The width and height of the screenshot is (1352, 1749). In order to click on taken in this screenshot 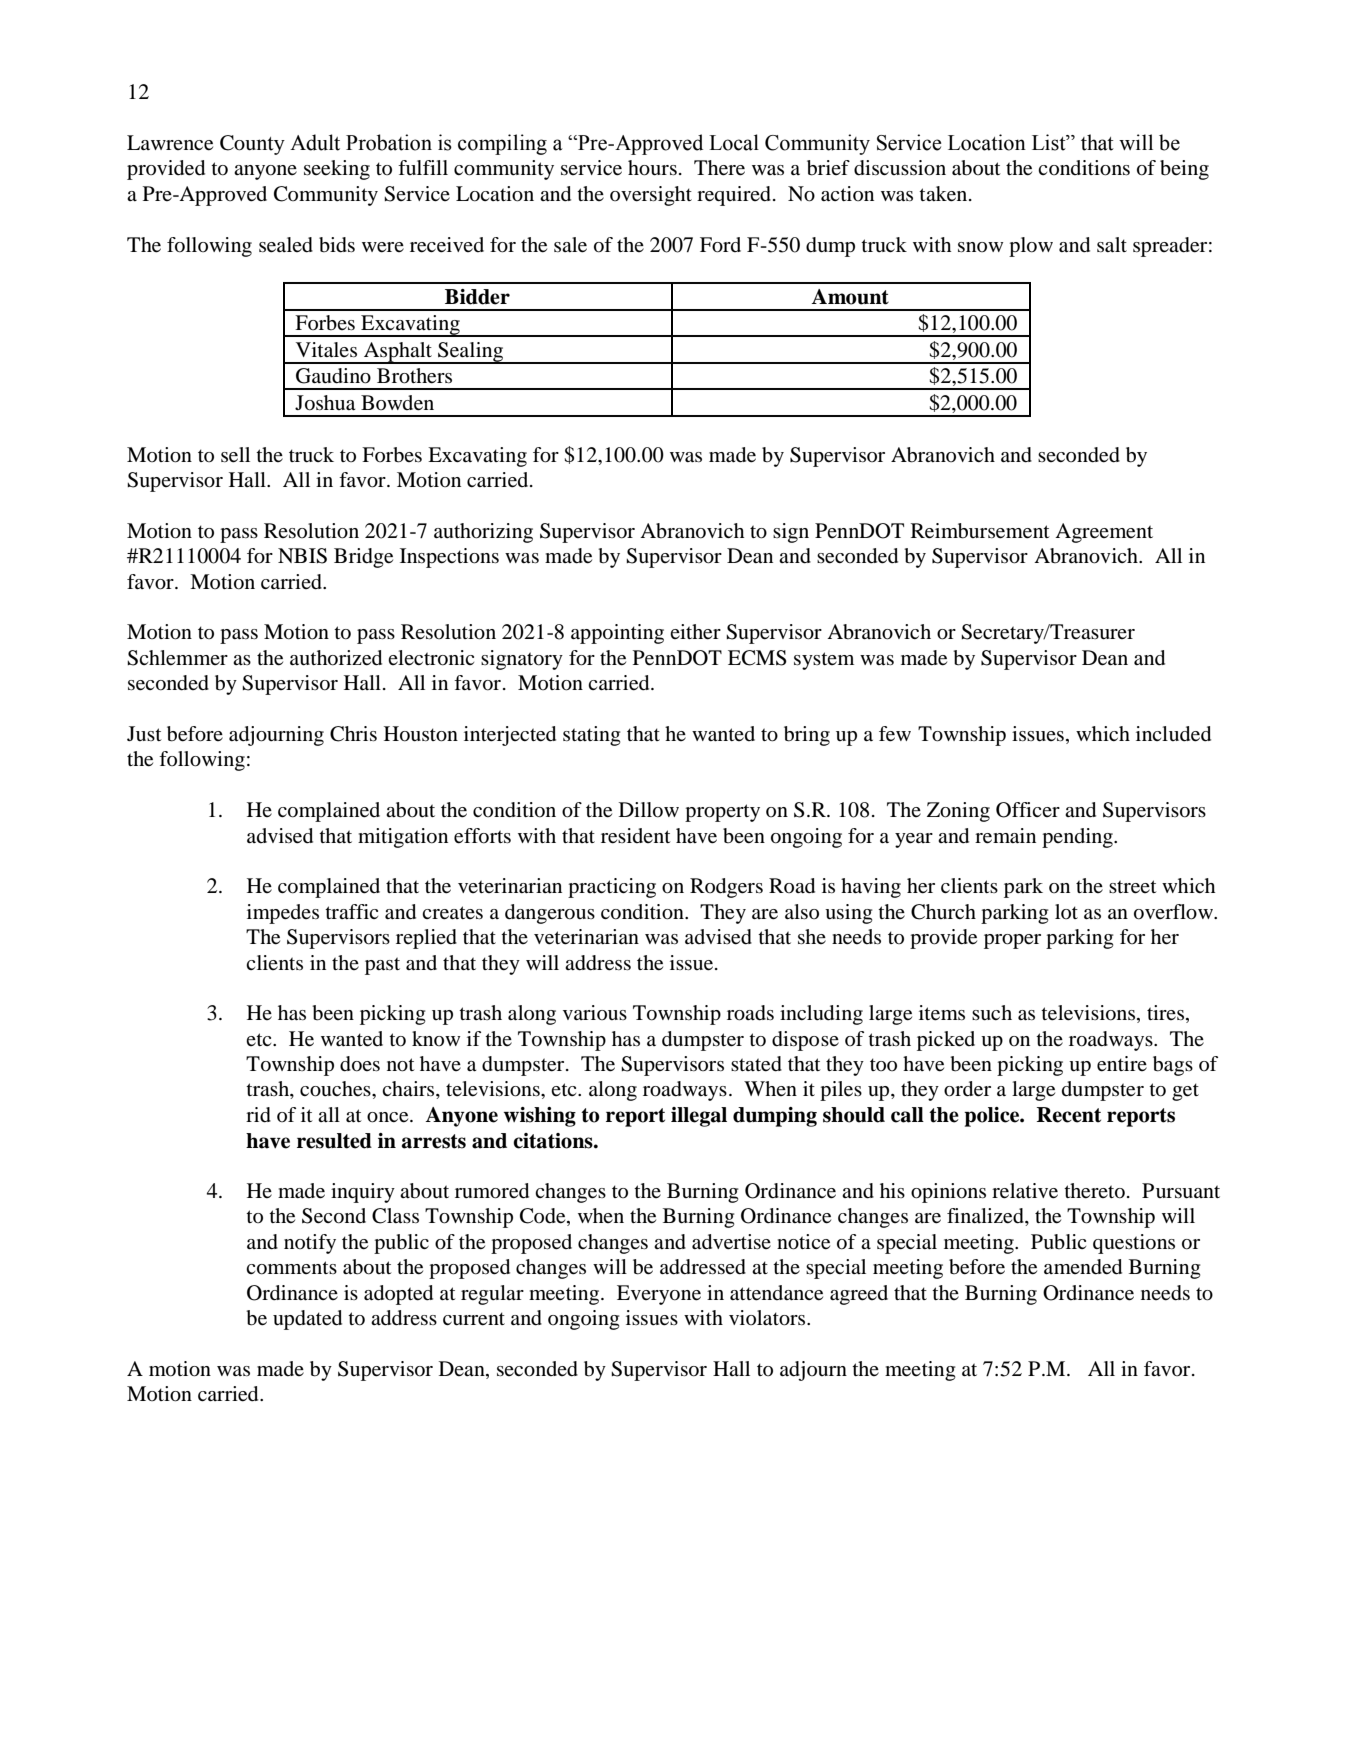, I will do `click(944, 194)`.
